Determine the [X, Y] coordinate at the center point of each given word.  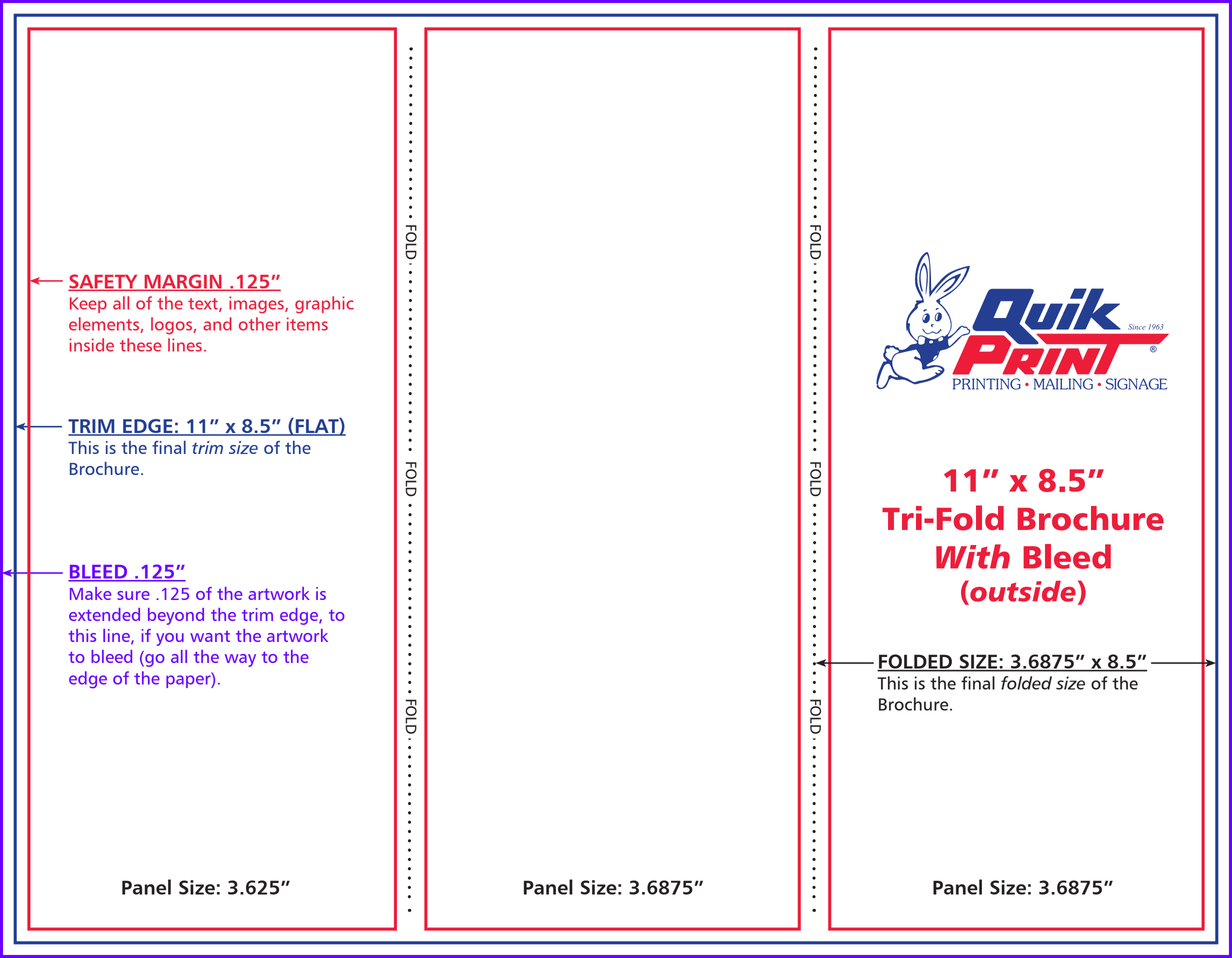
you [170, 639]
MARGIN [183, 282]
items [307, 324]
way [240, 660]
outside [1022, 591]
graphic [324, 305]
